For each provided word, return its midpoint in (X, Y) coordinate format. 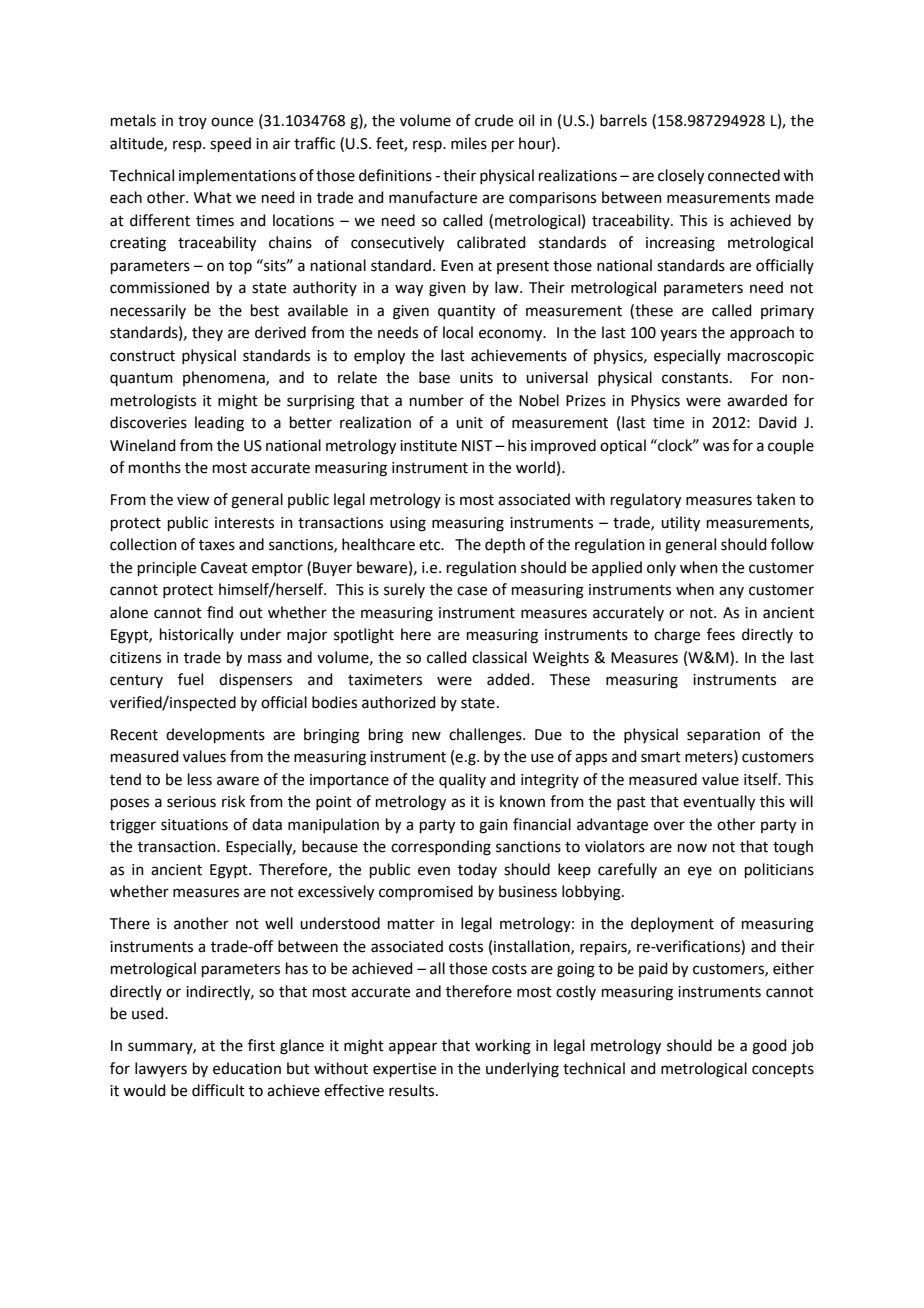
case (472, 591)
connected (744, 175)
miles (469, 143)
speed (230, 144)
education (247, 1068)
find (220, 612)
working (503, 1047)
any (731, 592)
